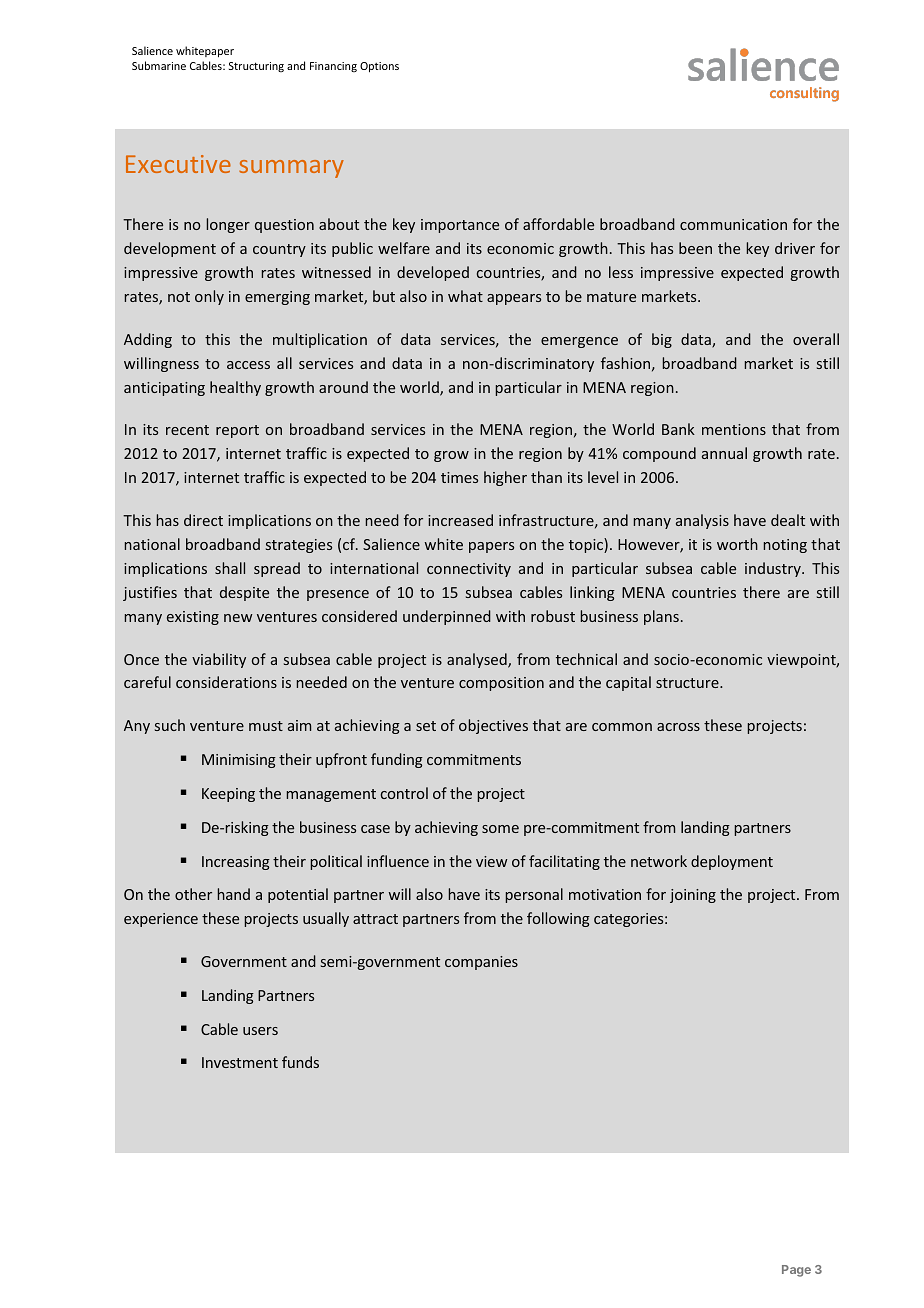  I want to click on Investment, so click(240, 1062).
